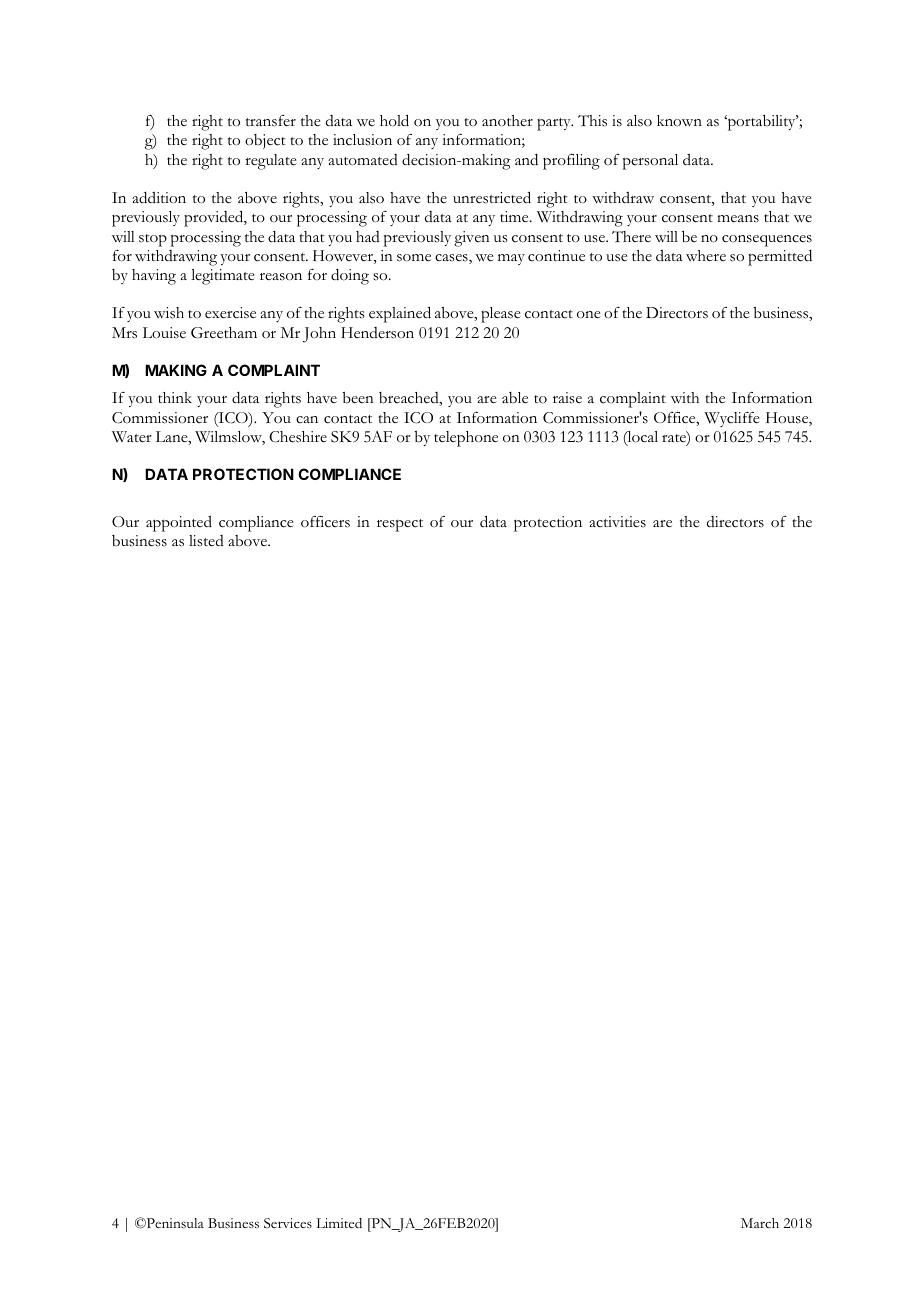 This document has width=924, height=1308. I want to click on unrestricted, so click(492, 197).
